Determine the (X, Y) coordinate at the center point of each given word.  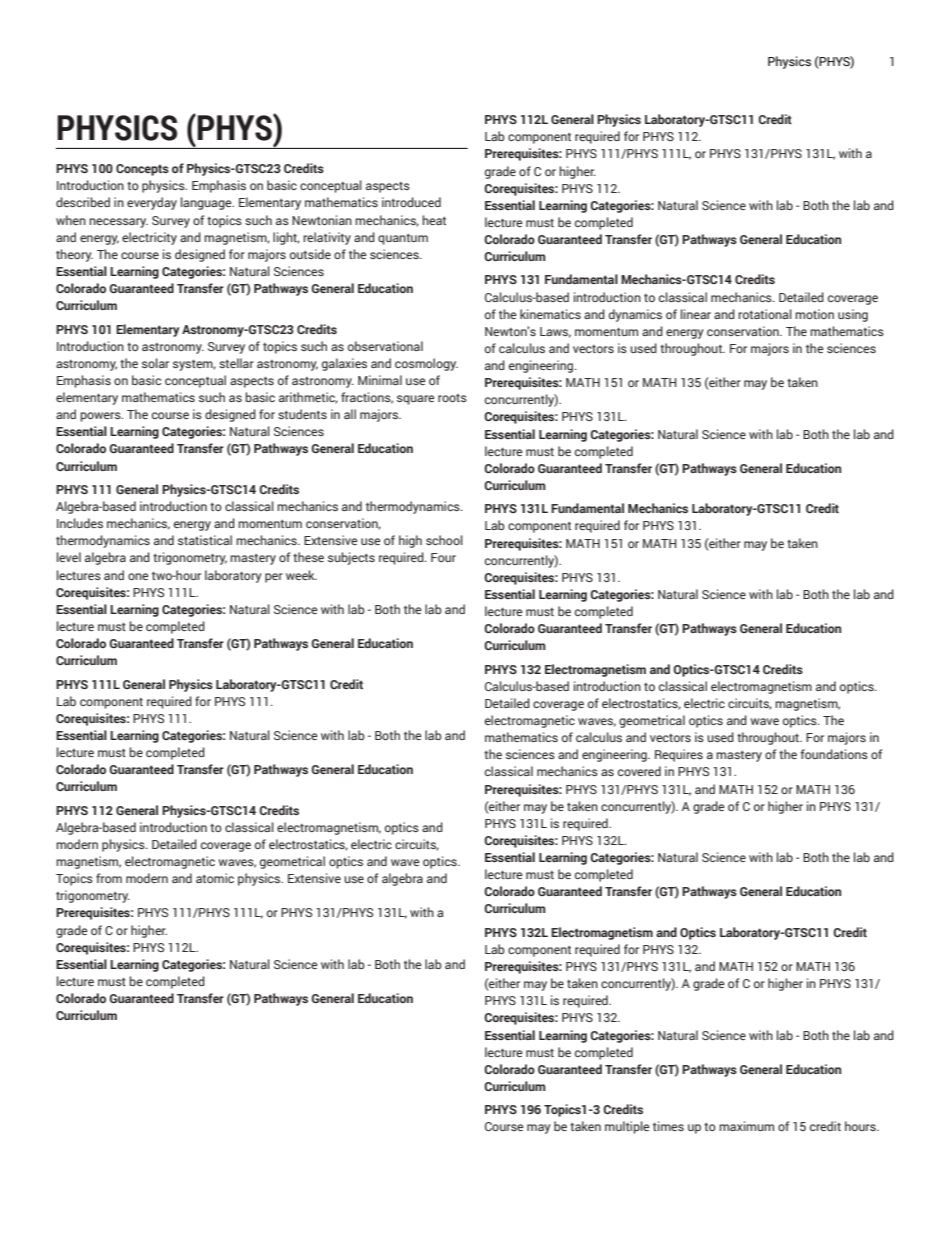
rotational (765, 314)
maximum (746, 1126)
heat (434, 220)
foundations (834, 754)
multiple (627, 1127)
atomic (215, 878)
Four (443, 557)
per (274, 578)
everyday (152, 203)
